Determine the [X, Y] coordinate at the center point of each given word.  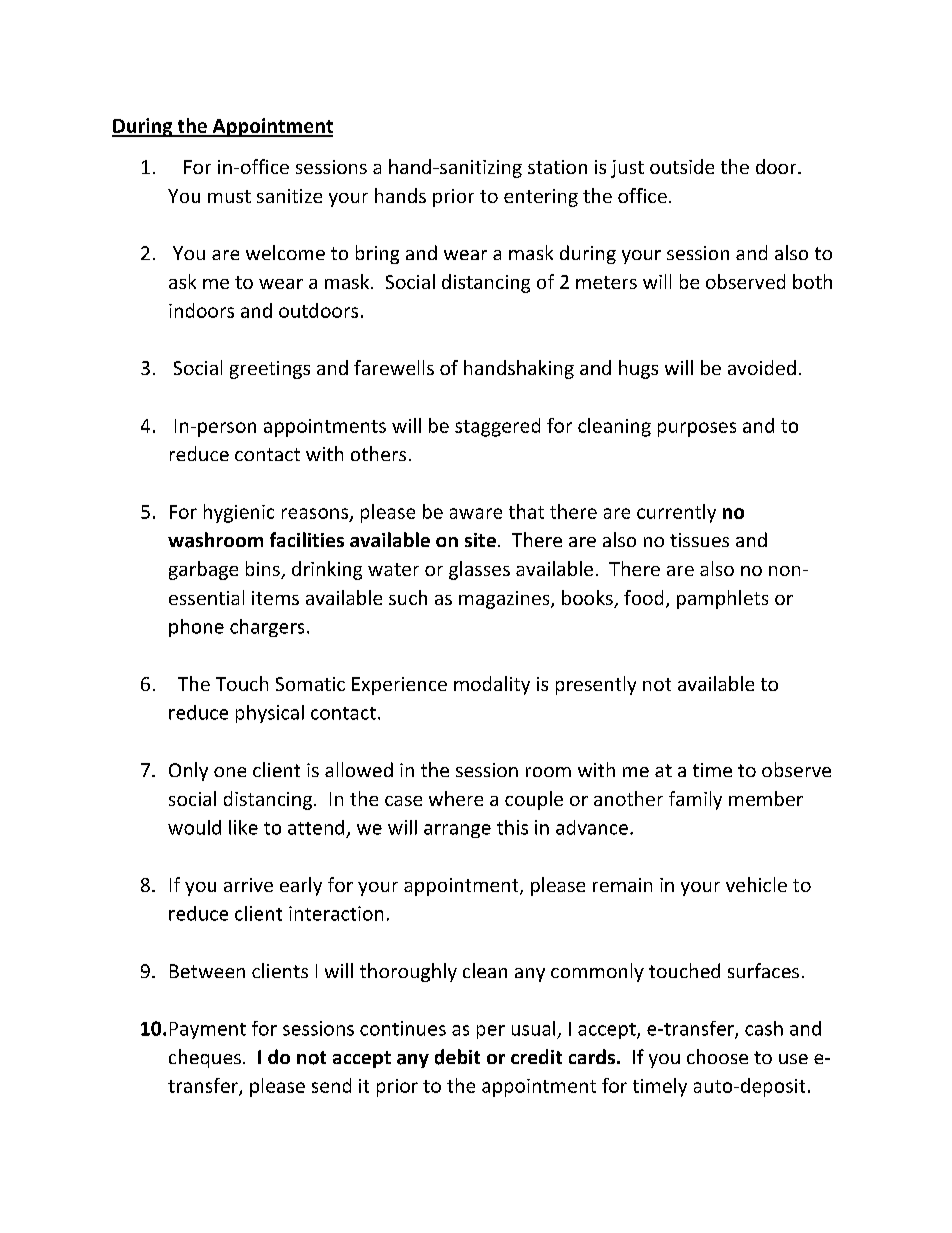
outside [682, 166]
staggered [497, 427]
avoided [762, 367]
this [512, 827]
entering [541, 198]
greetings [270, 370]
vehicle [756, 884]
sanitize [289, 196]
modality [492, 685]
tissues [699, 540]
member [766, 798]
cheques [205, 1058]
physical [270, 714]
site [480, 540]
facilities [307, 539]
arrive [248, 885]
